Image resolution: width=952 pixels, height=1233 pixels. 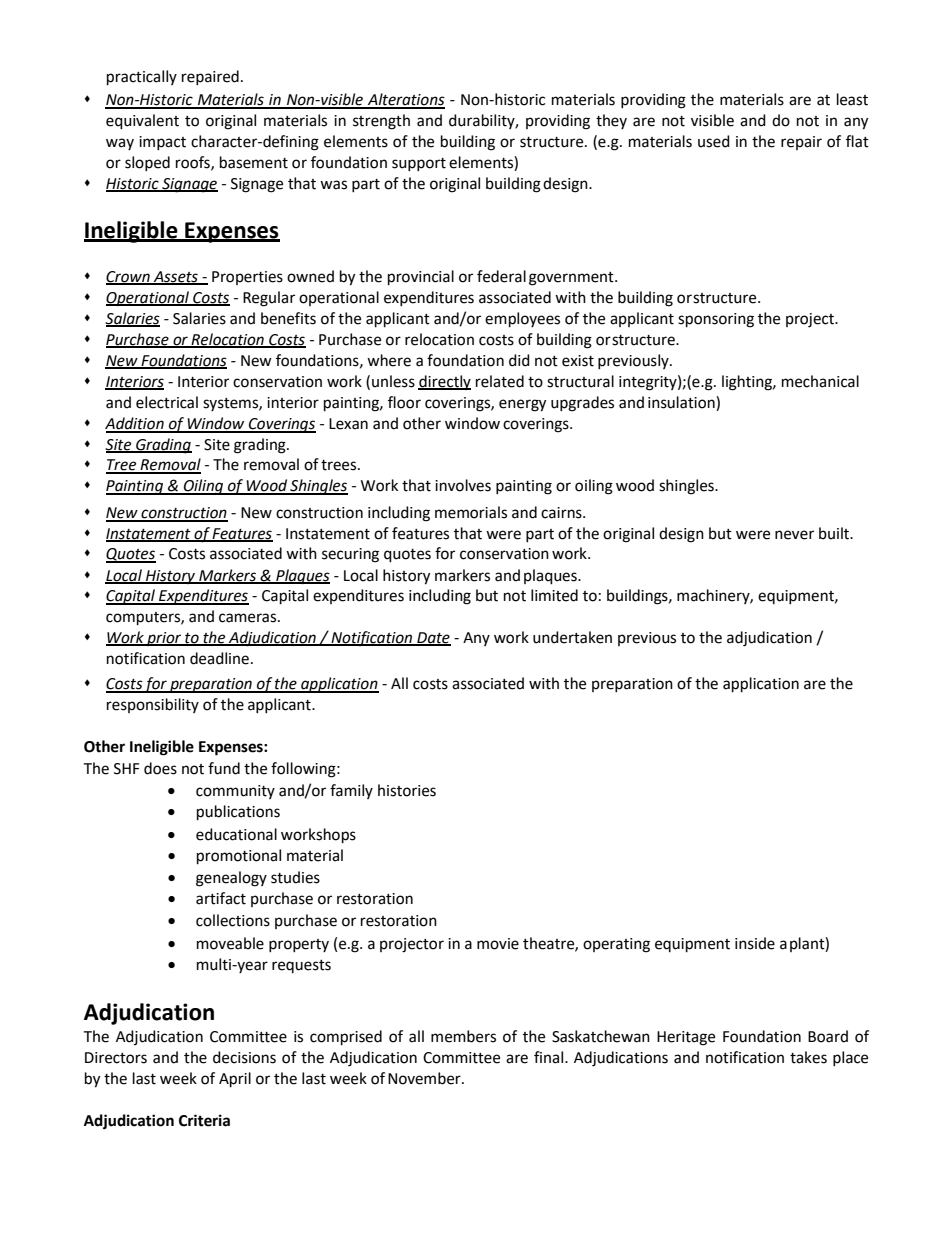 I want to click on April, so click(x=235, y=1080).
